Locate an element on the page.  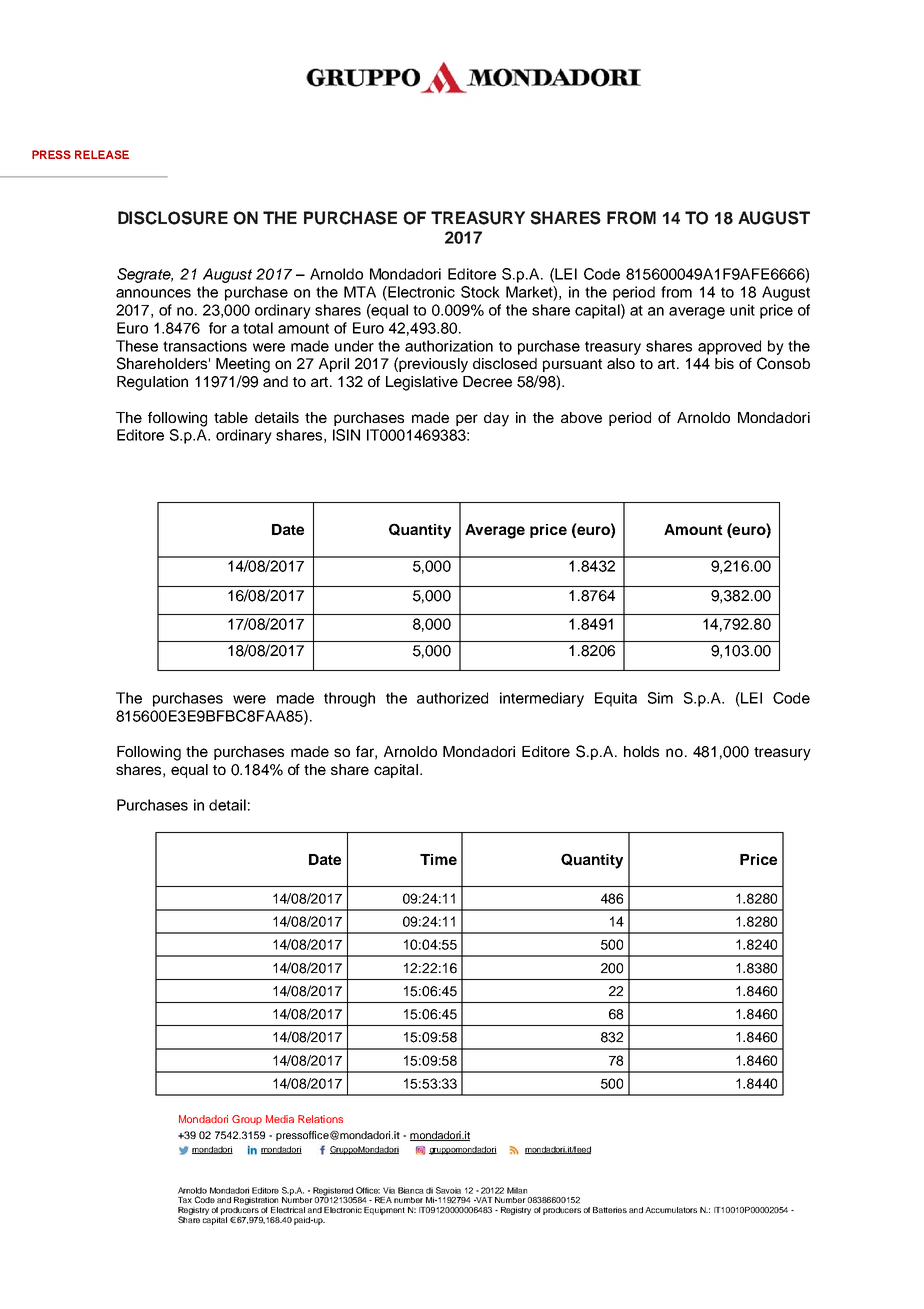
Bianca is located at coordinates (411, 1190).
